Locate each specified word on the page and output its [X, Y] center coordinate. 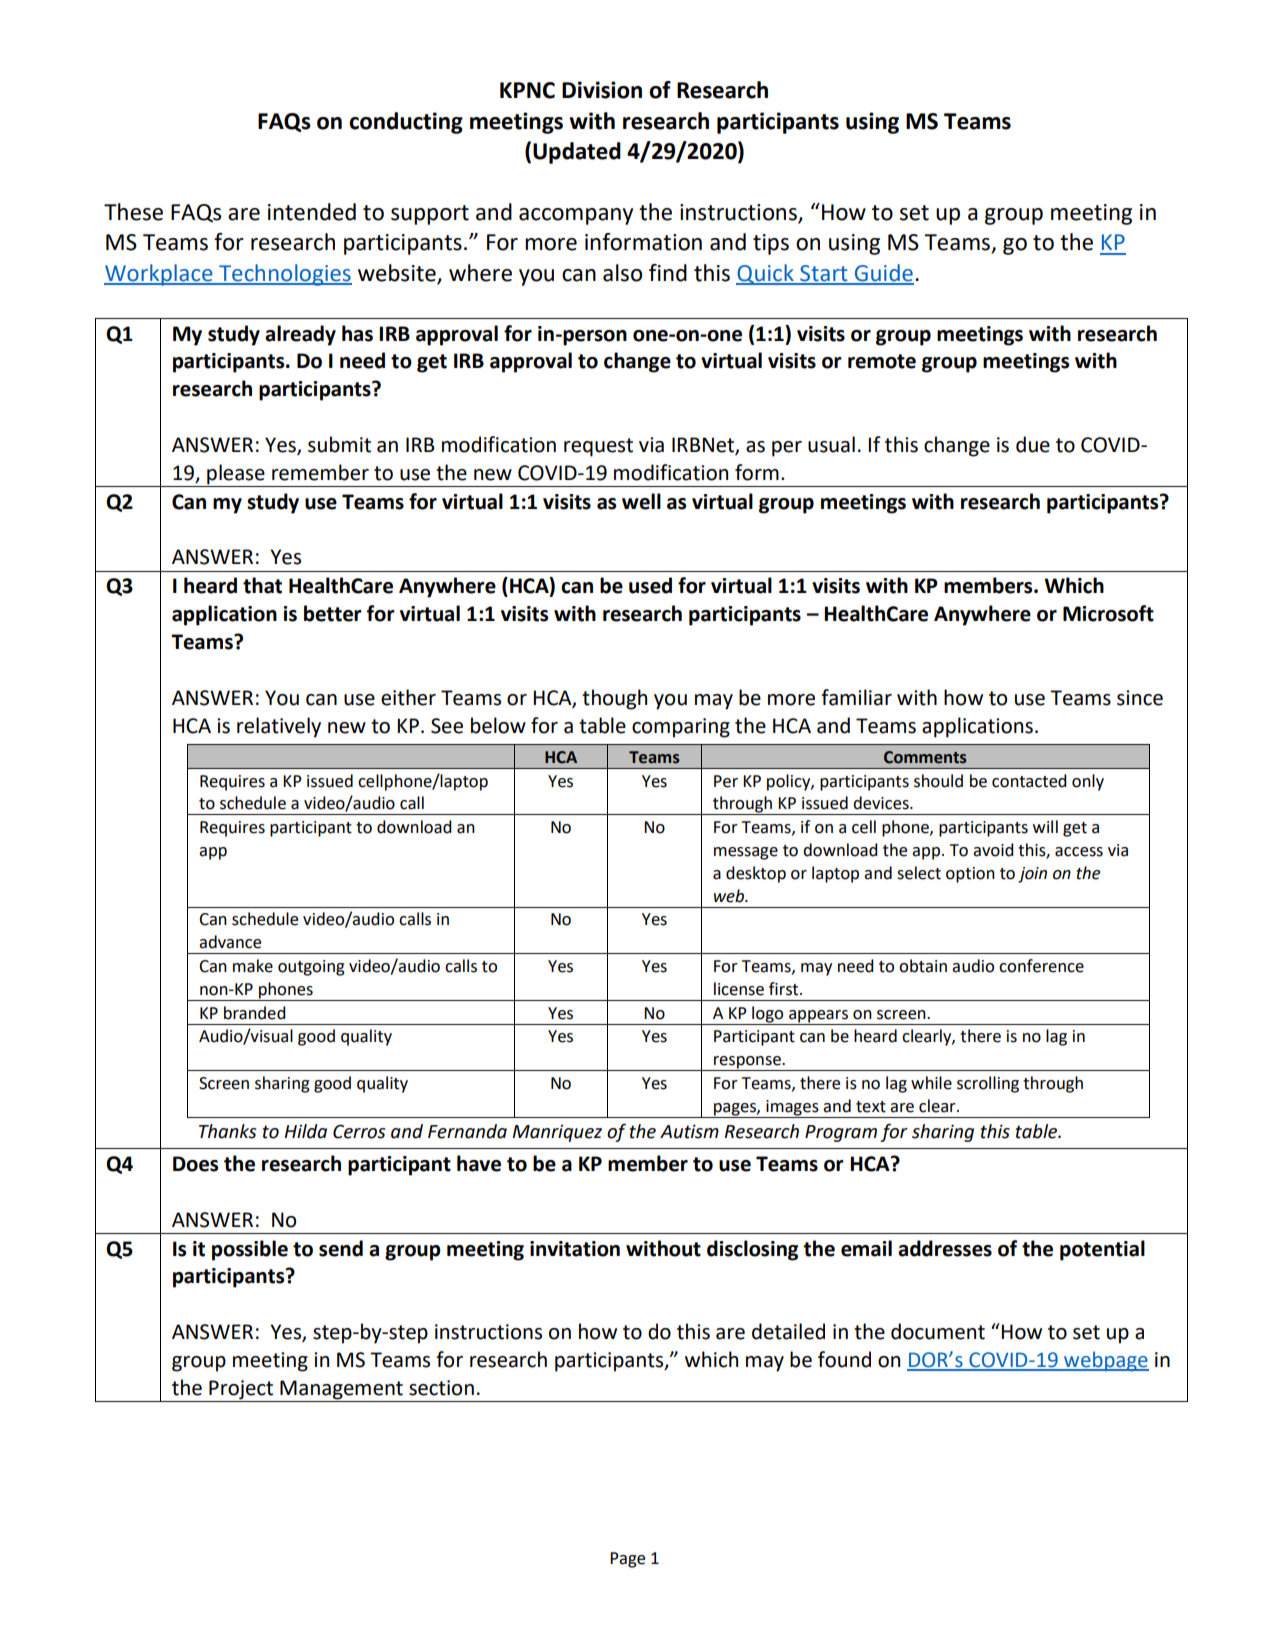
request [598, 447]
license [739, 989]
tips [771, 244]
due [1033, 444]
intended [312, 212]
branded [255, 1013]
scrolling [988, 1084]
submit [339, 444]
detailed [788, 1331]
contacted [1029, 781]
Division [602, 90]
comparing [681, 728]
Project [241, 1391]
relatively [279, 727]
